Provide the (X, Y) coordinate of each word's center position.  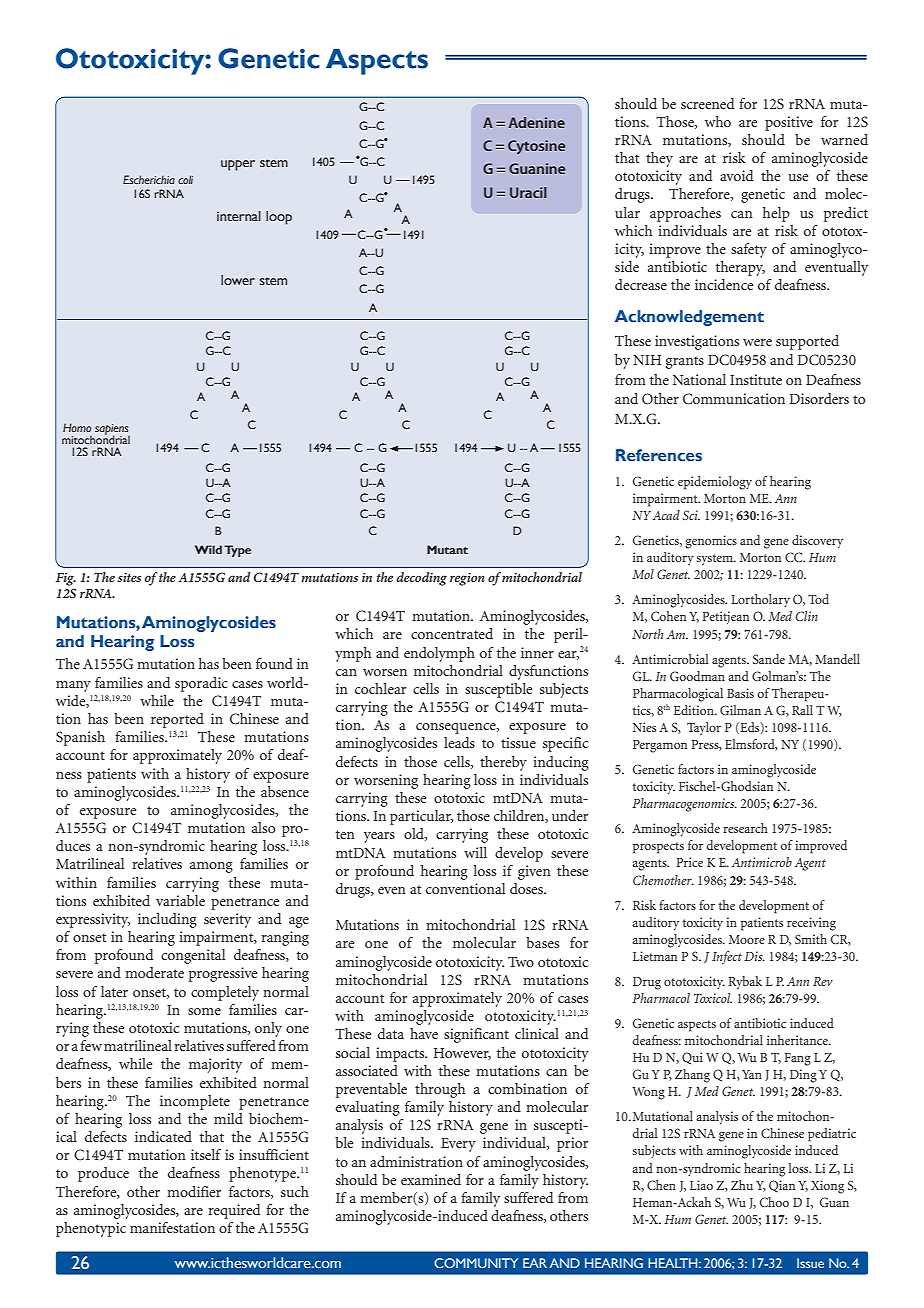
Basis (740, 693)
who (718, 121)
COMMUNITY (476, 1263)
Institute (756, 379)
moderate (154, 972)
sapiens (112, 430)
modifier (194, 1191)
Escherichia (149, 179)
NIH (647, 360)
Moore (747, 939)
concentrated (452, 633)
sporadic (201, 684)
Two (521, 961)
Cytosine (536, 147)
